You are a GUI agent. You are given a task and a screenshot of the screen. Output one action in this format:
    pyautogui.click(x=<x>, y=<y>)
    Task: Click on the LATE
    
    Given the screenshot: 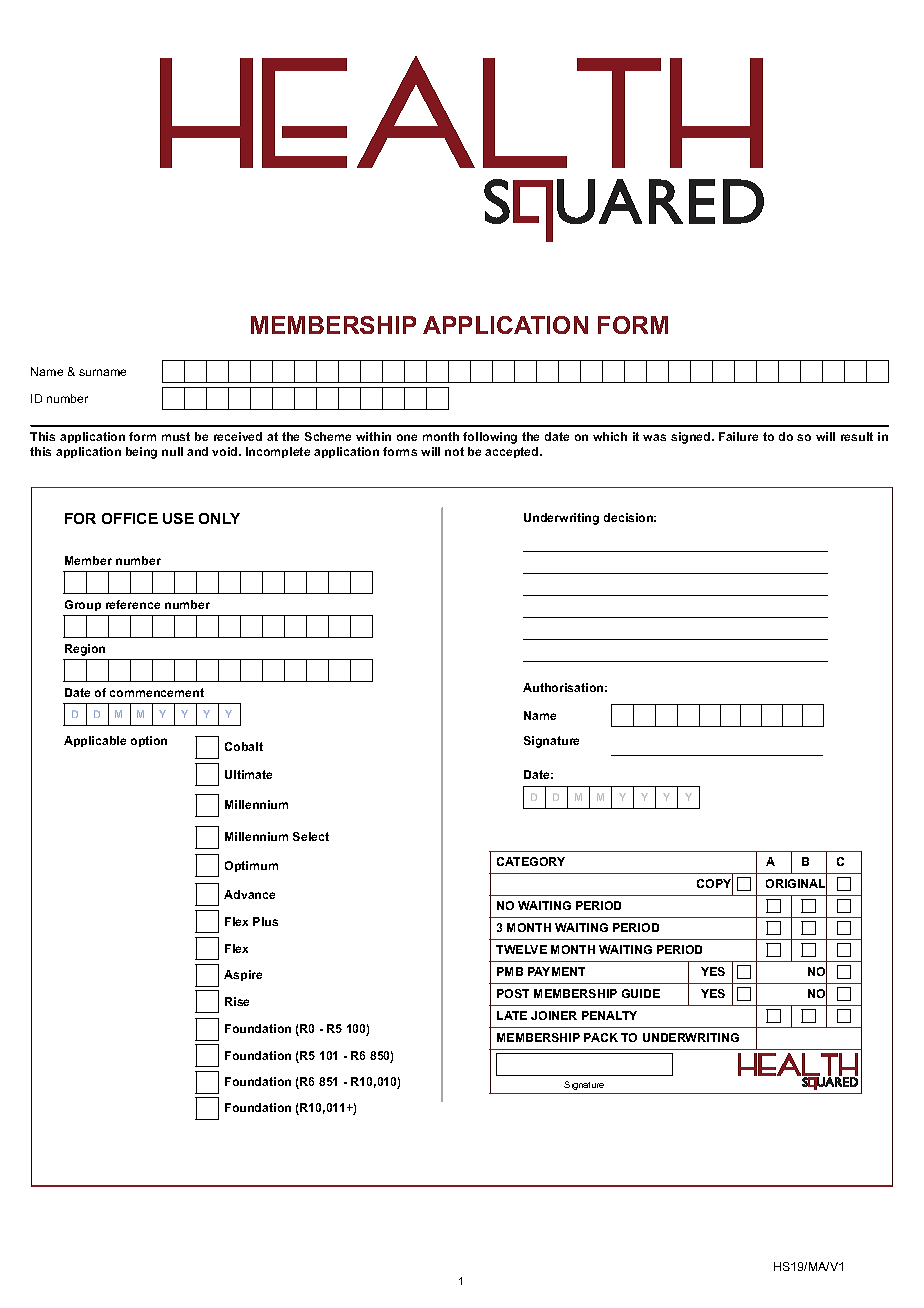 What is the action you would take?
    pyautogui.click(x=512, y=1015)
